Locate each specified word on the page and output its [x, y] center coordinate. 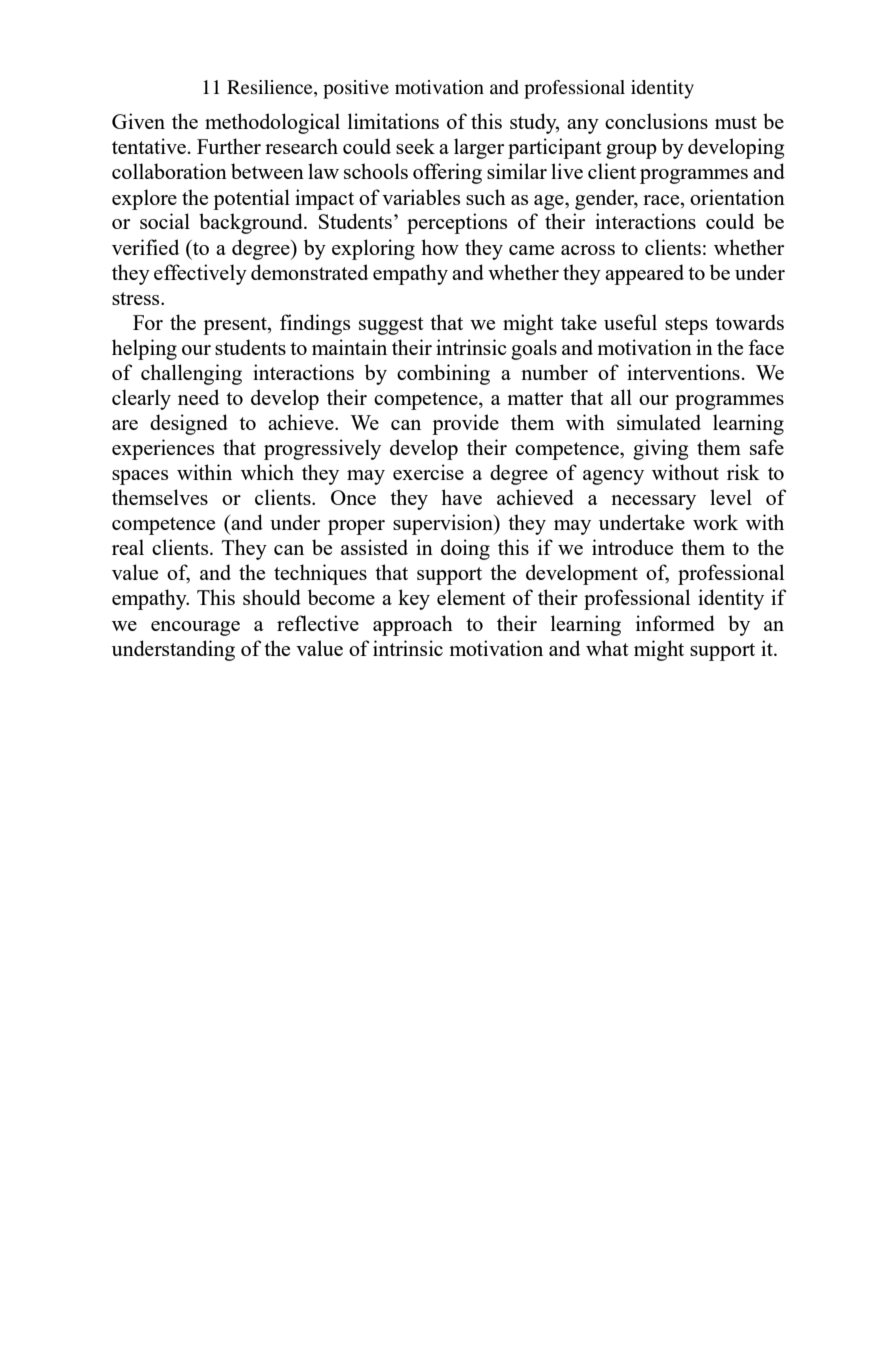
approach [413, 625]
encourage [195, 628]
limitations [393, 121]
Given [138, 121]
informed [675, 623]
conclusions [656, 121]
